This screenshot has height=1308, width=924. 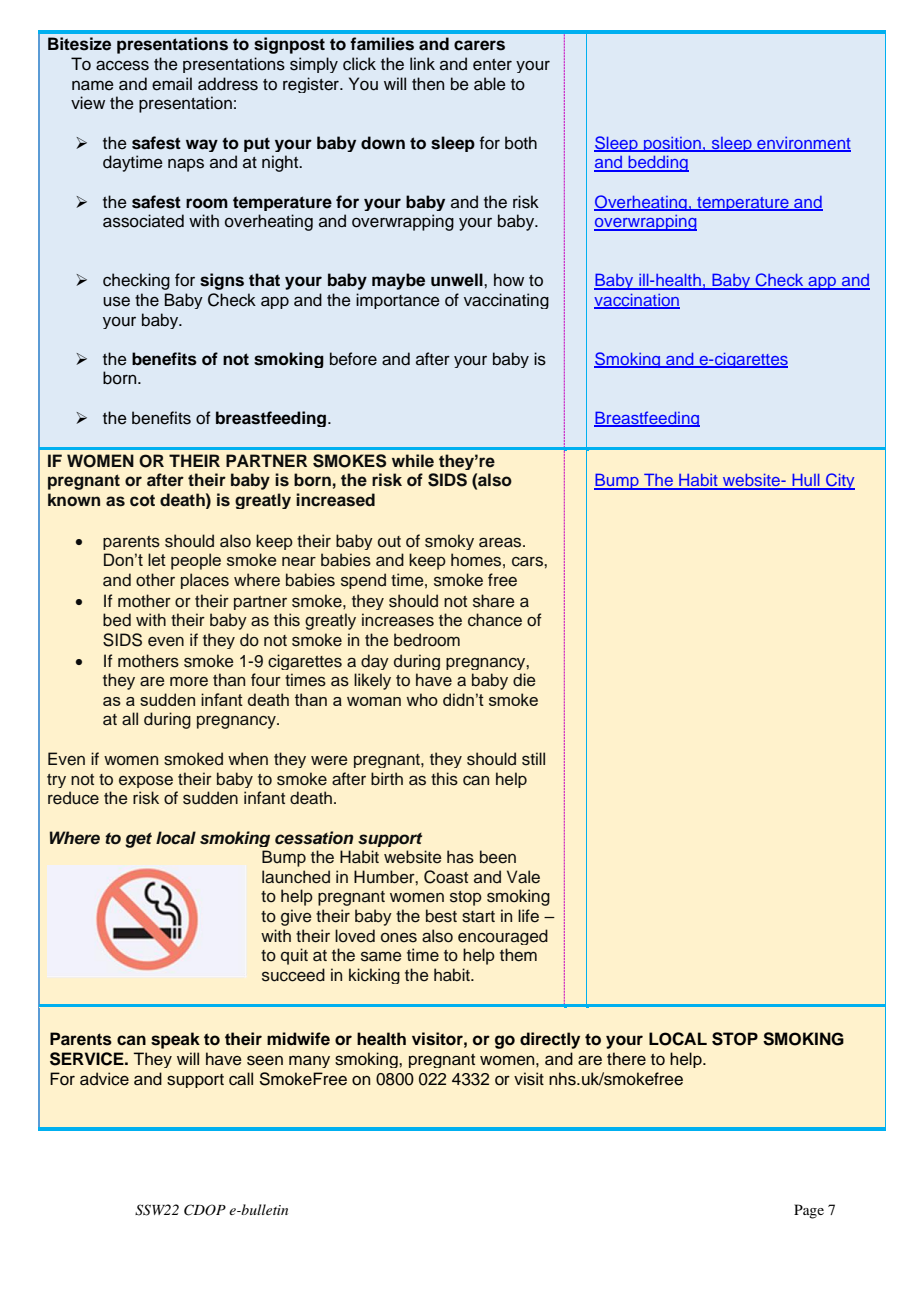 What do you see at coordinates (413, 461) in the screenshot?
I see `while` at bounding box center [413, 461].
